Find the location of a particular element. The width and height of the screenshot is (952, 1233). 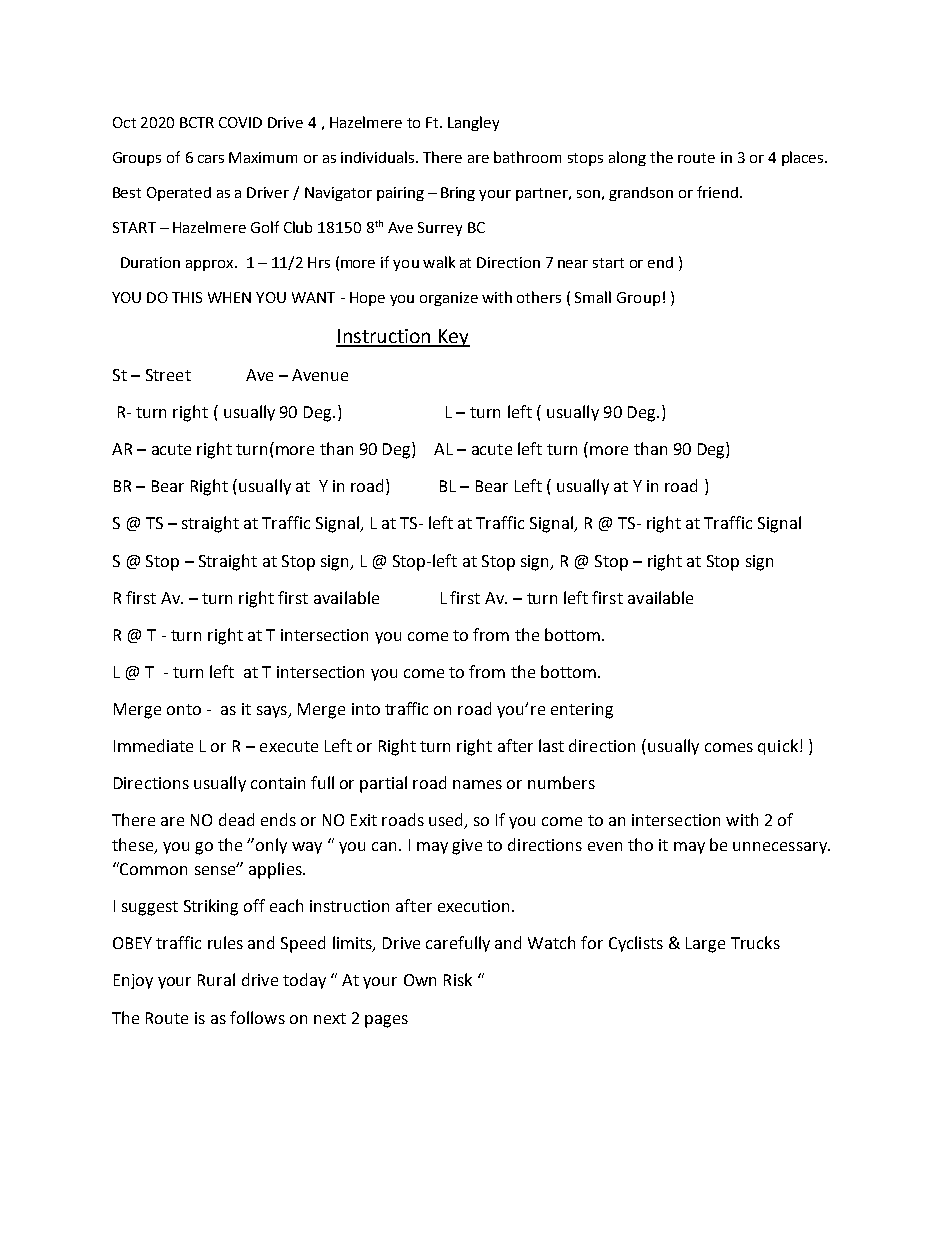

cars is located at coordinates (211, 159).
